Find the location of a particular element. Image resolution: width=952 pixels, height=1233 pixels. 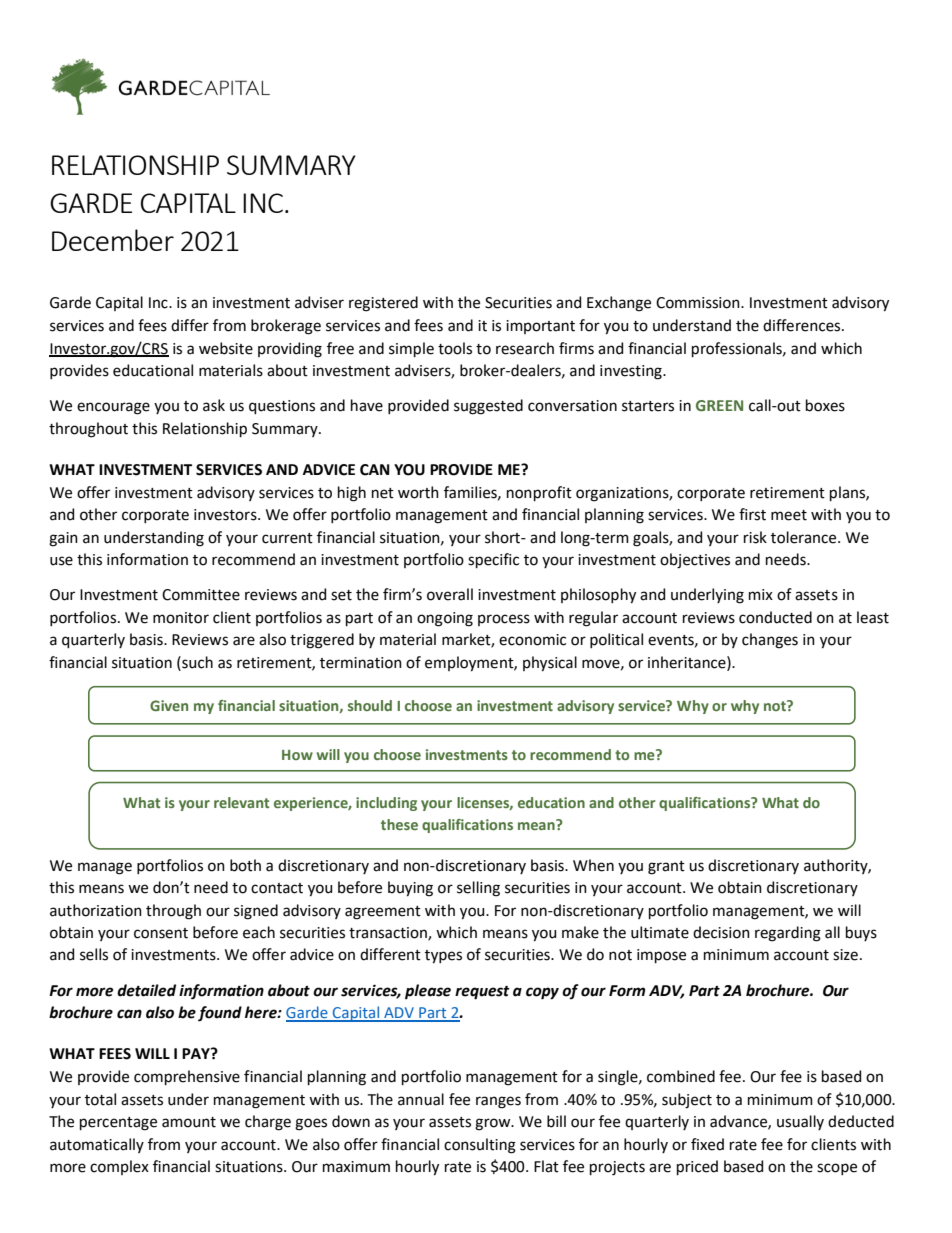

December is located at coordinates (113, 240).
